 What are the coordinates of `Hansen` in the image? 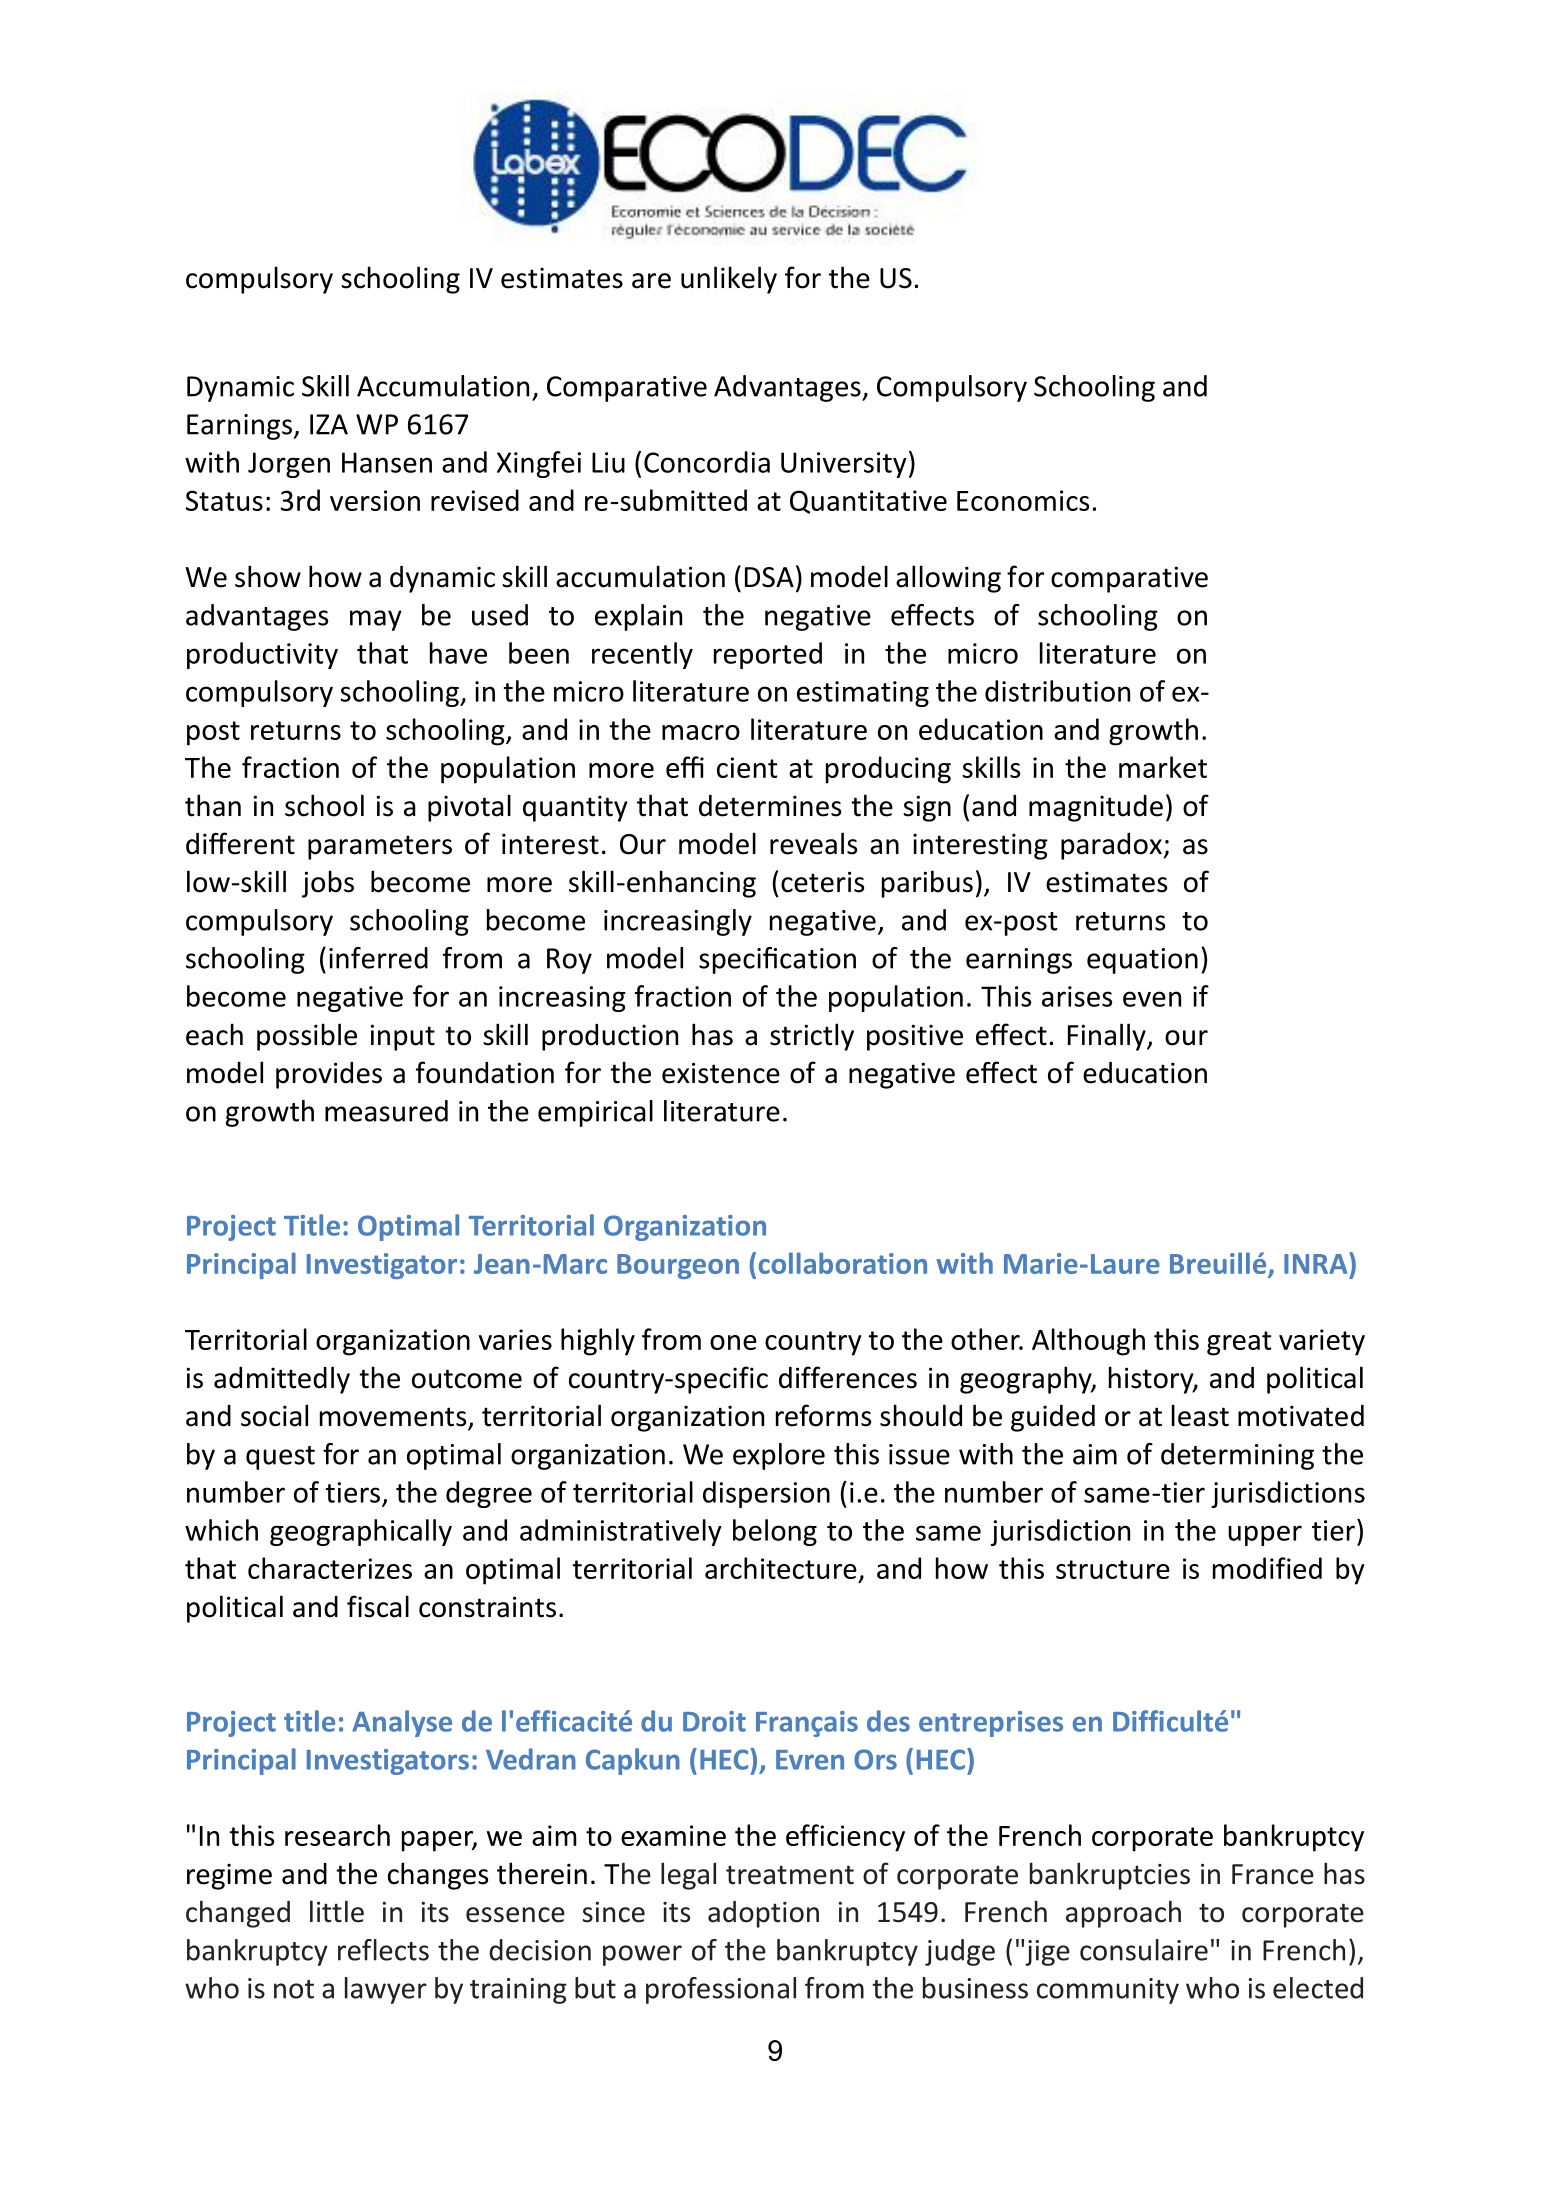 It's located at (387, 462).
